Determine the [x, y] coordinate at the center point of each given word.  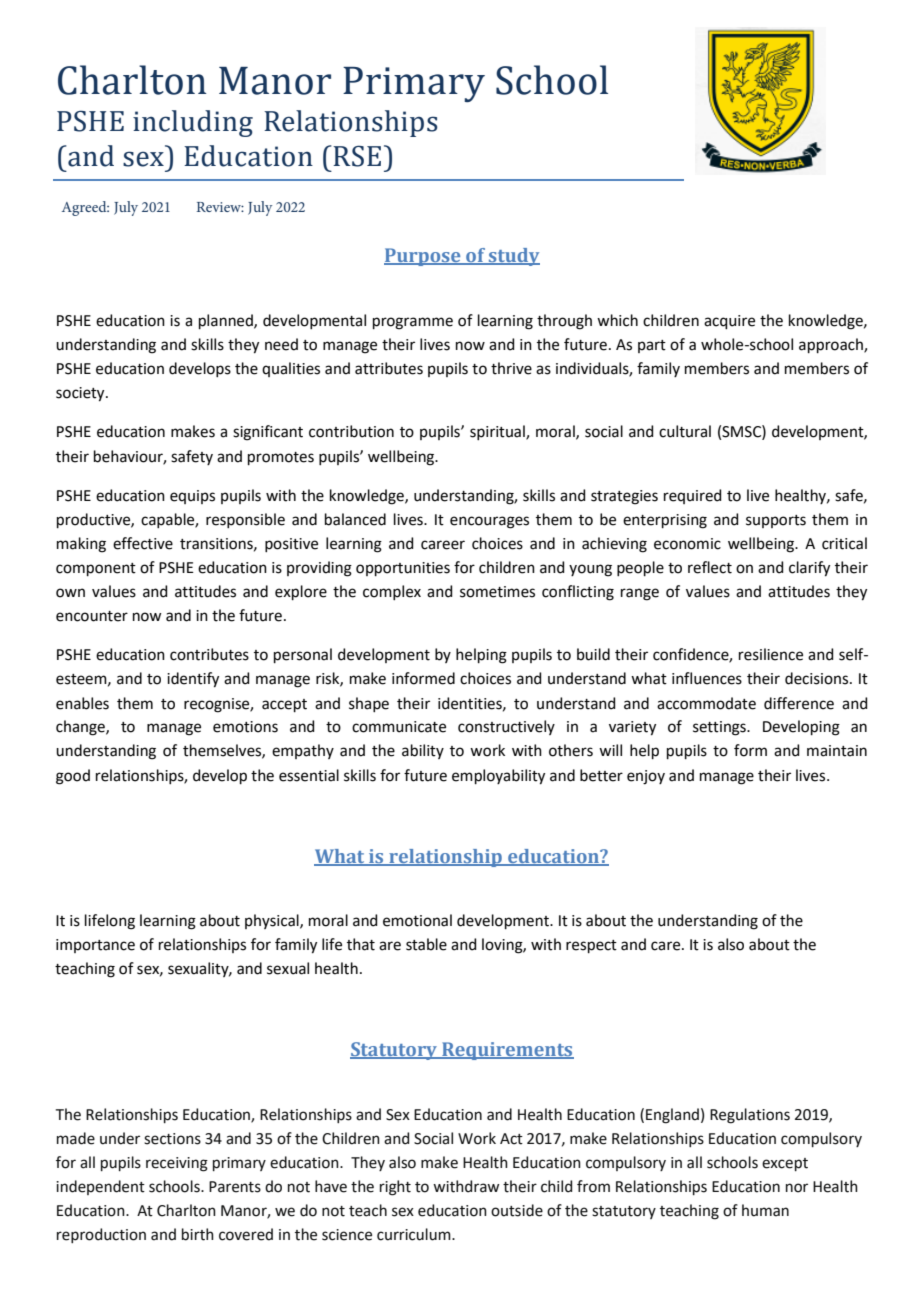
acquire [729, 322]
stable [426, 944]
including [193, 123]
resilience [771, 654]
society [81, 394]
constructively [506, 727]
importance [95, 946]
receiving [177, 1164]
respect [591, 946]
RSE [356, 156]
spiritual [498, 432]
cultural [685, 431]
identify [193, 680]
